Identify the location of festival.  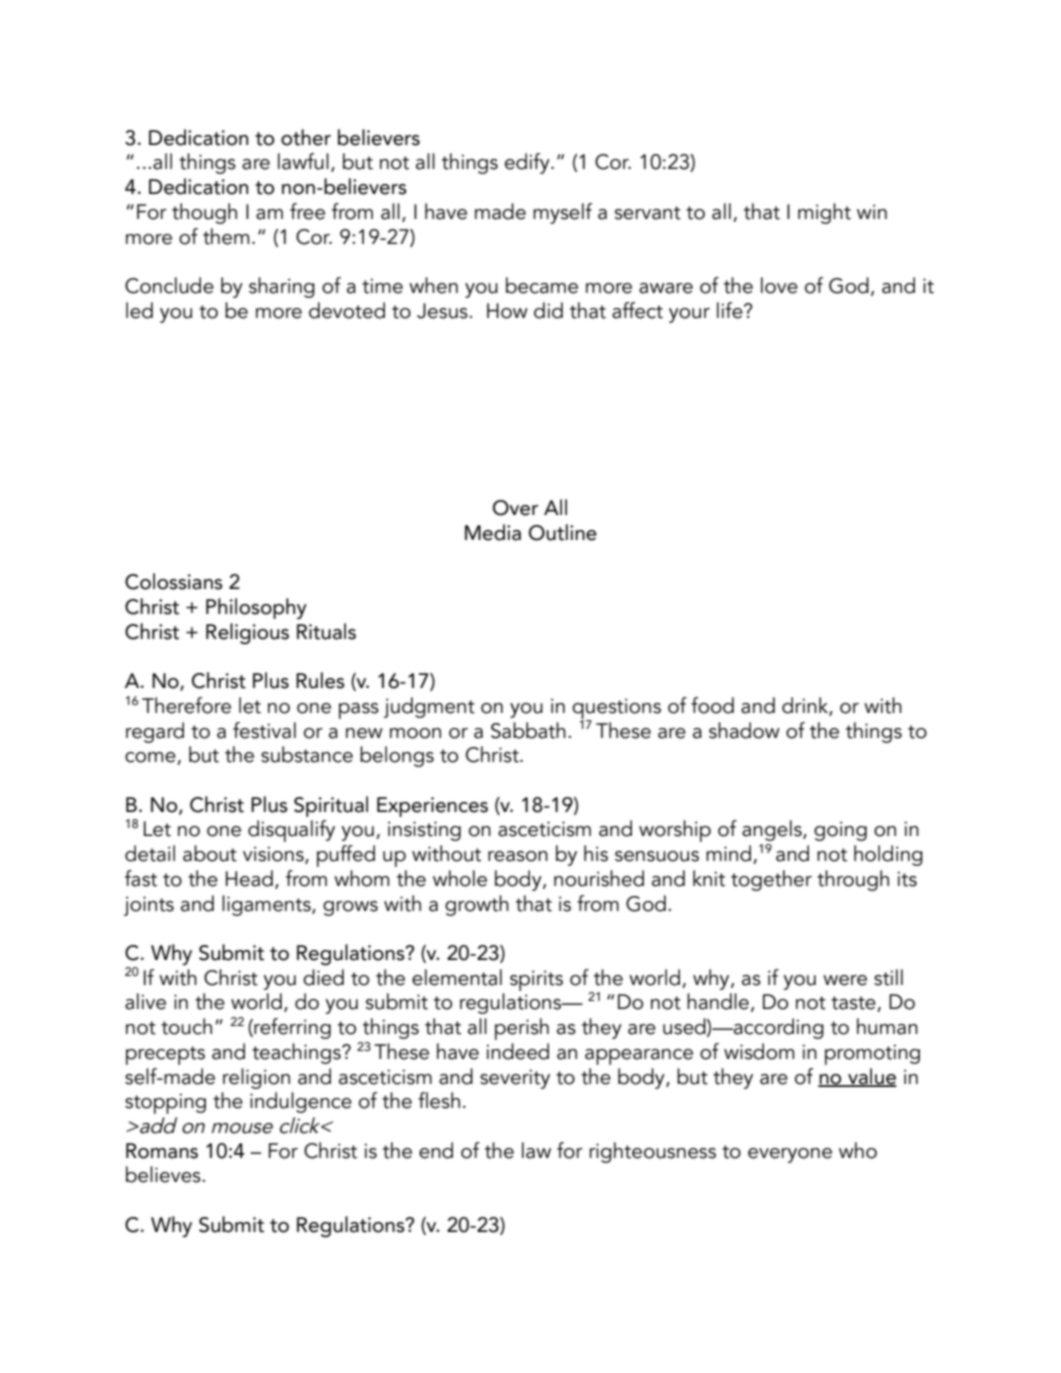
(264, 730).
